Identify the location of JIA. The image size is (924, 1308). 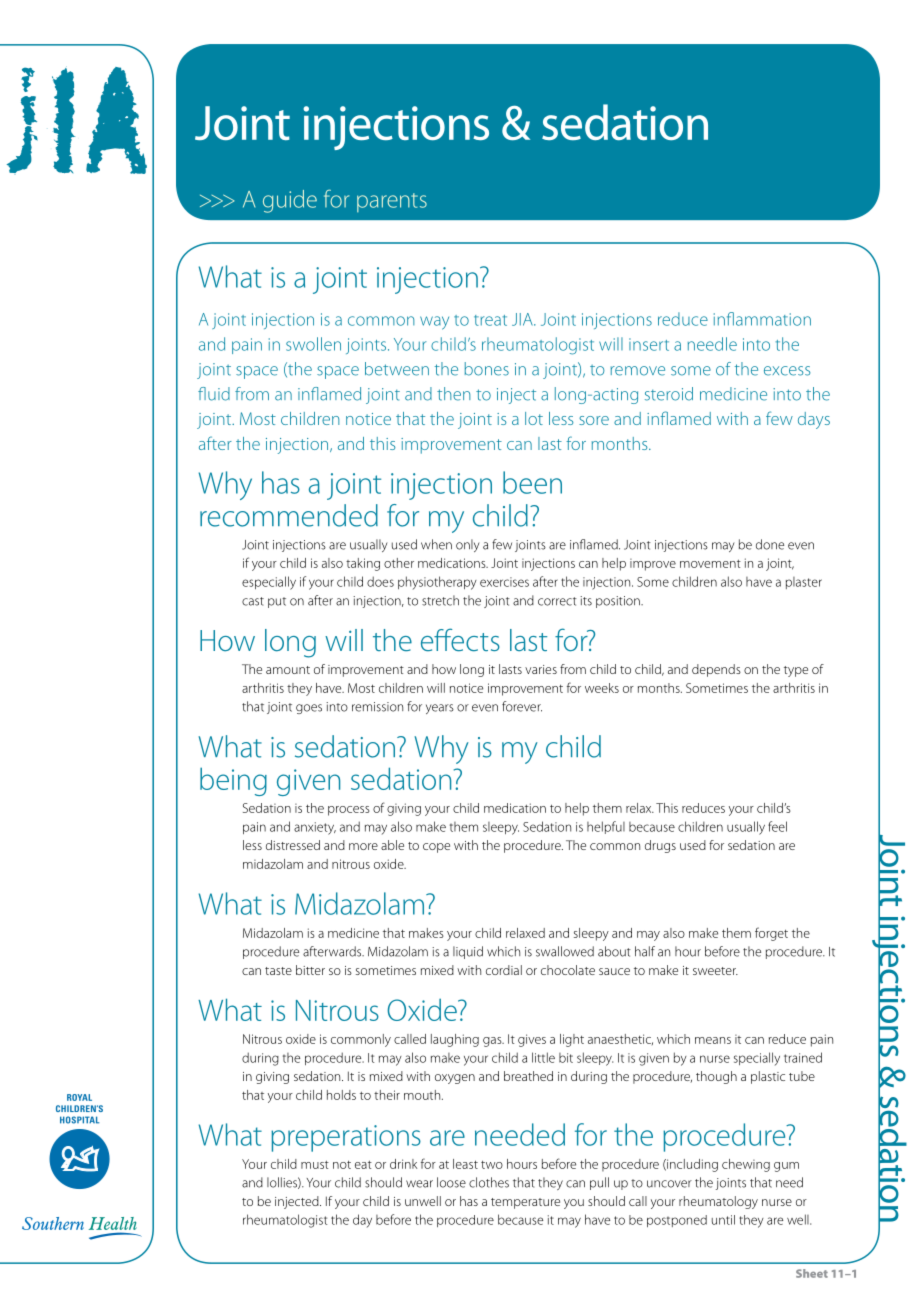
(523, 319).
